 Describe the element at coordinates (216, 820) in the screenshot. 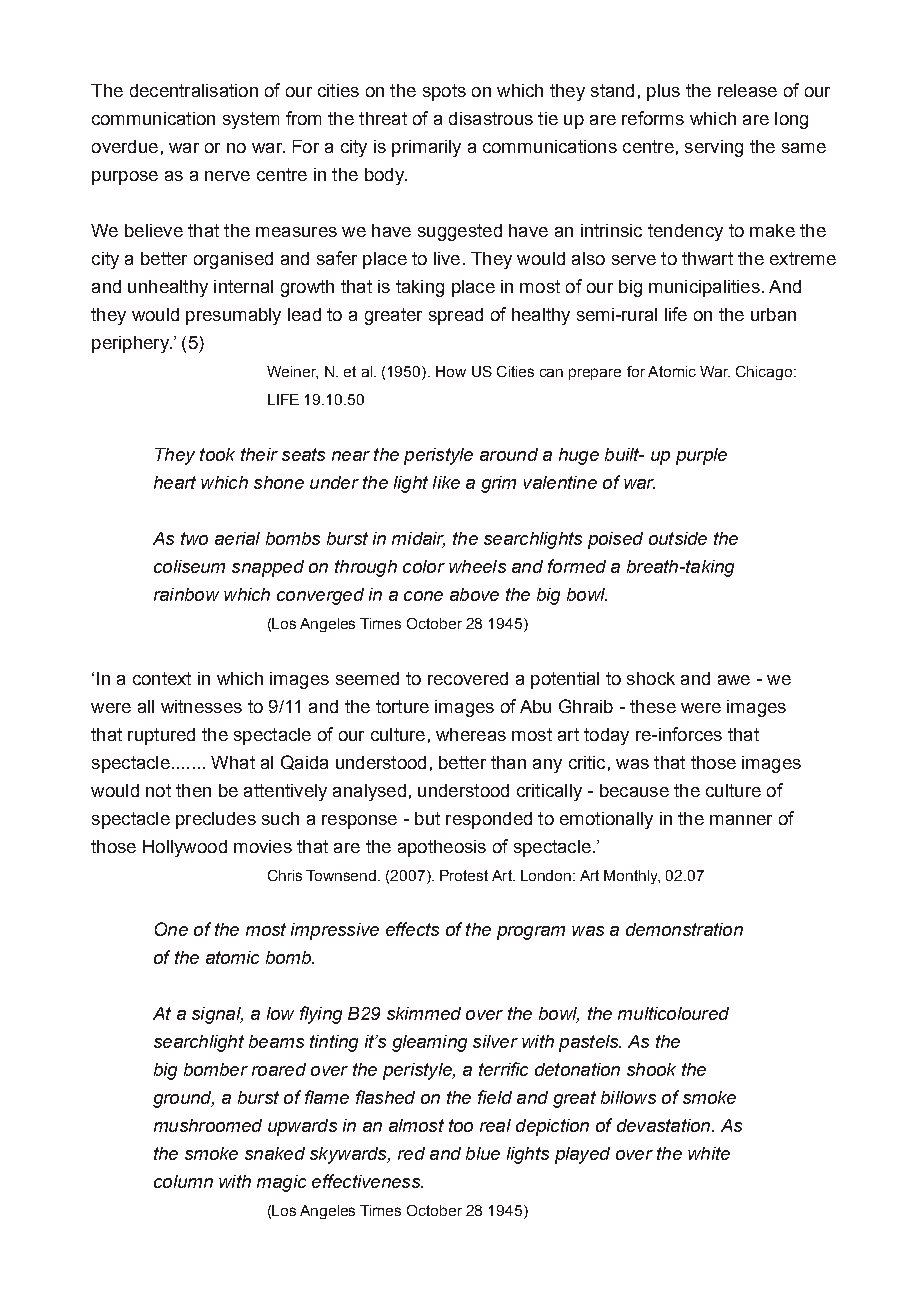

I see `precludes` at that location.
